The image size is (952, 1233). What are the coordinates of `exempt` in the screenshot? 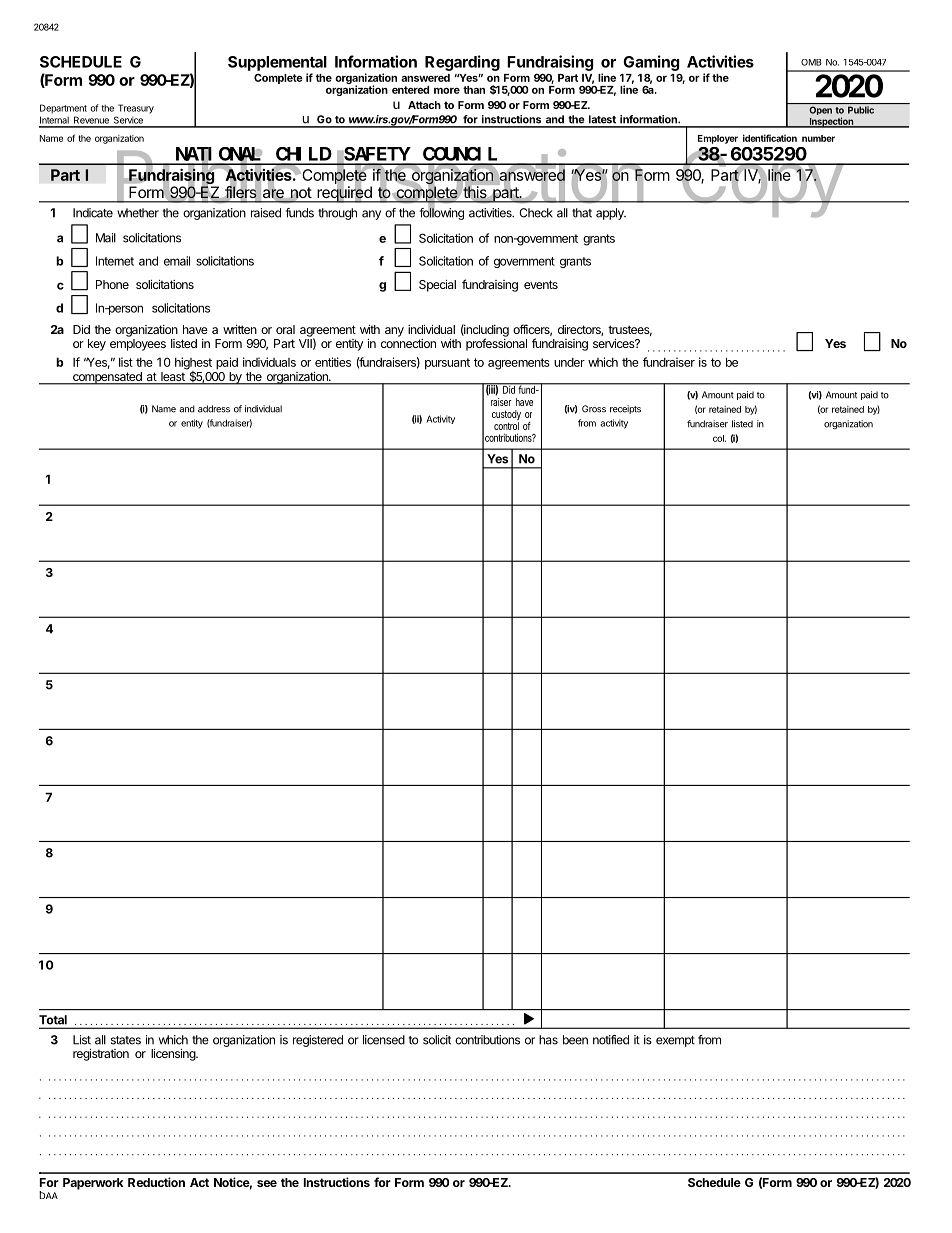 It's located at (675, 1041).
